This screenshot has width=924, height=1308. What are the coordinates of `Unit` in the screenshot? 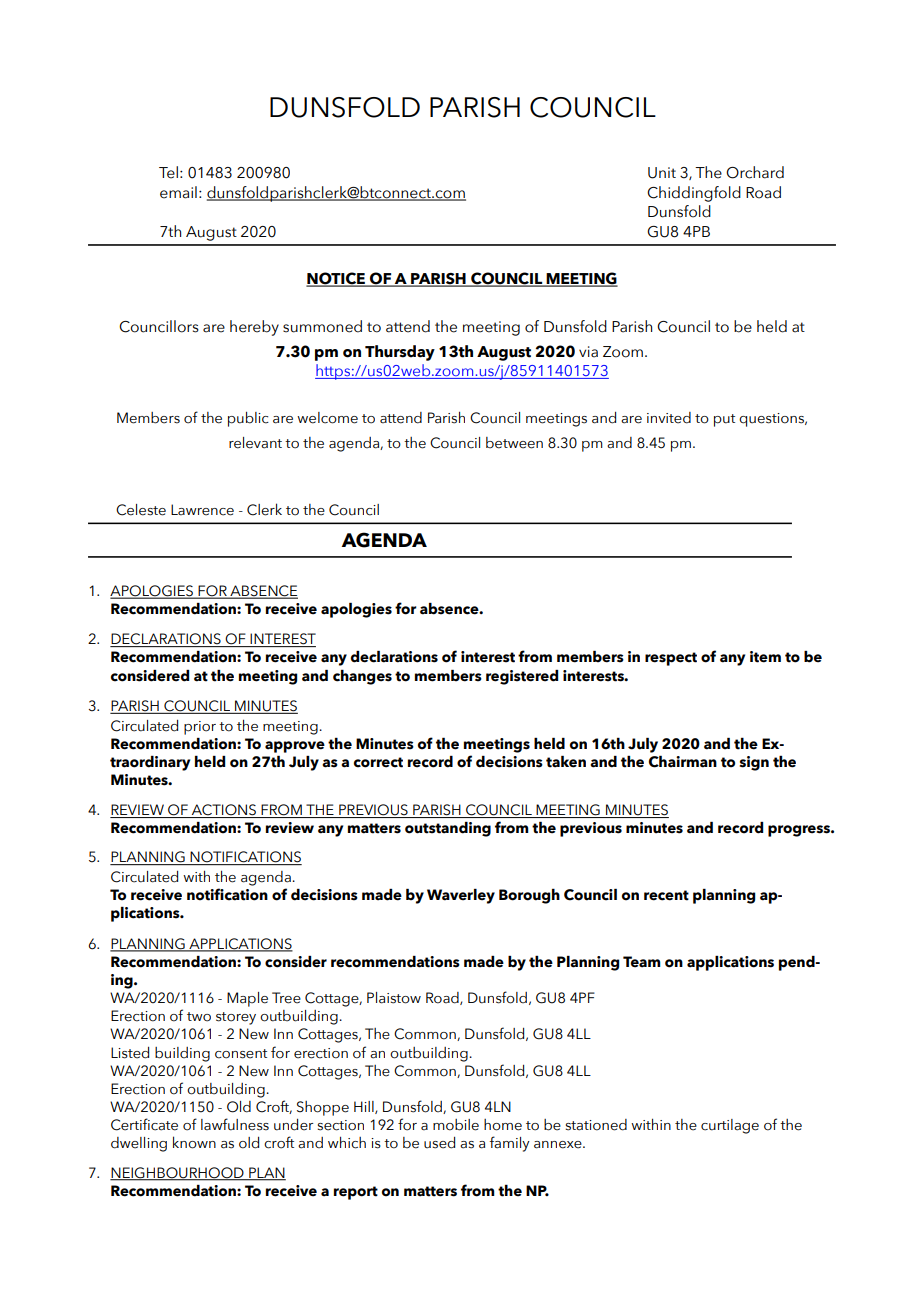 It's located at (662, 173).
